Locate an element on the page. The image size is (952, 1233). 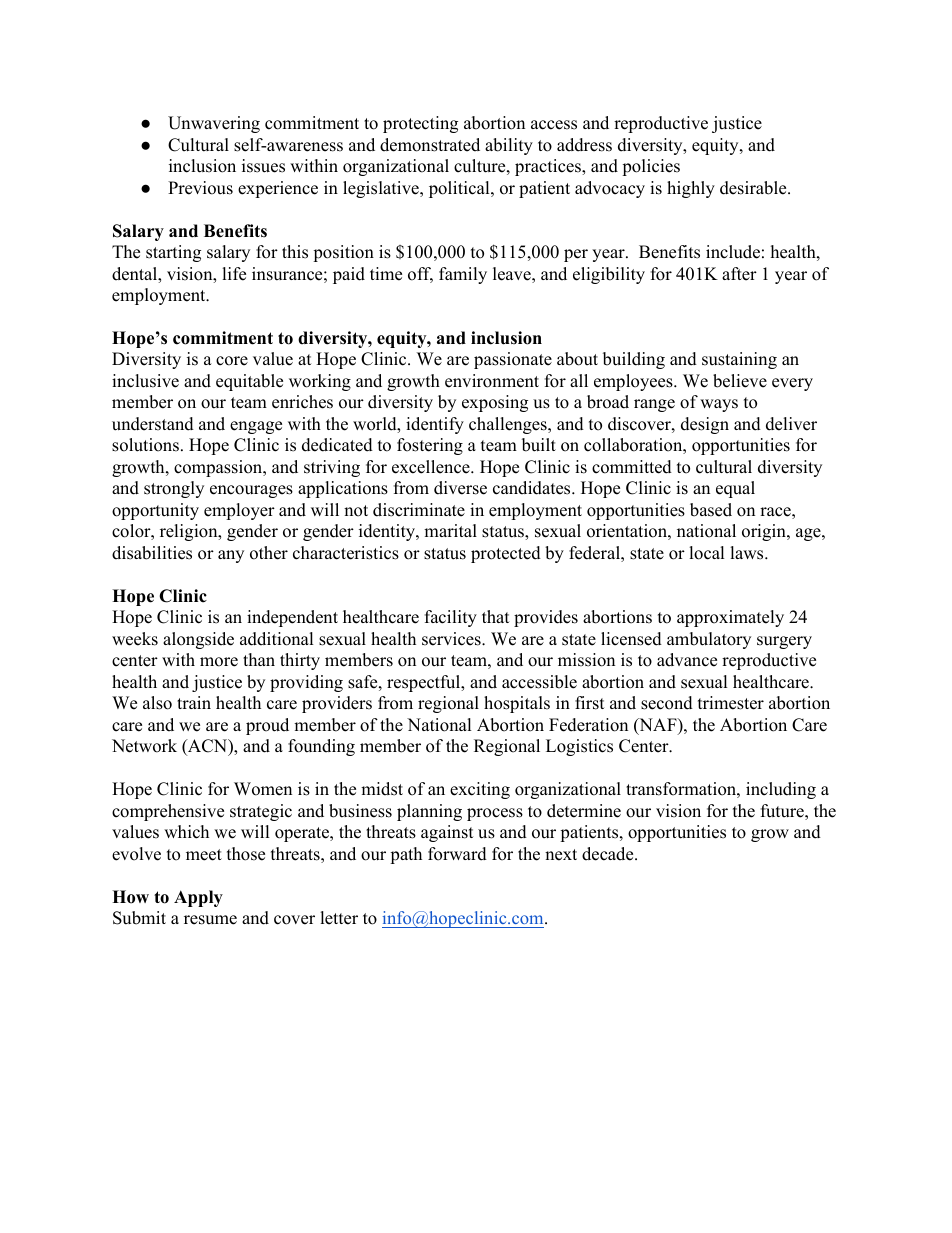
services is located at coordinates (452, 639).
